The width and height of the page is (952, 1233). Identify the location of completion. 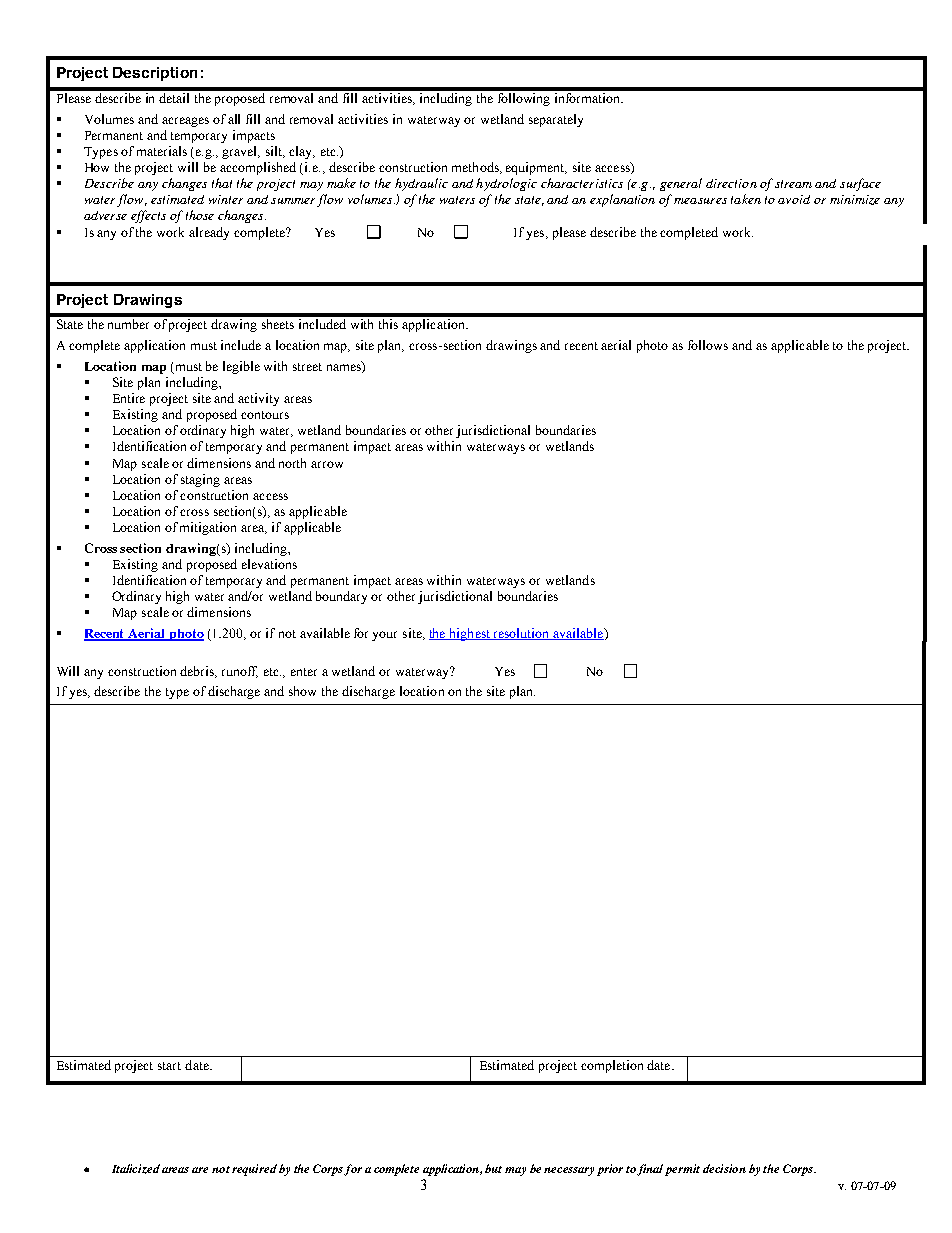
(612, 1066).
